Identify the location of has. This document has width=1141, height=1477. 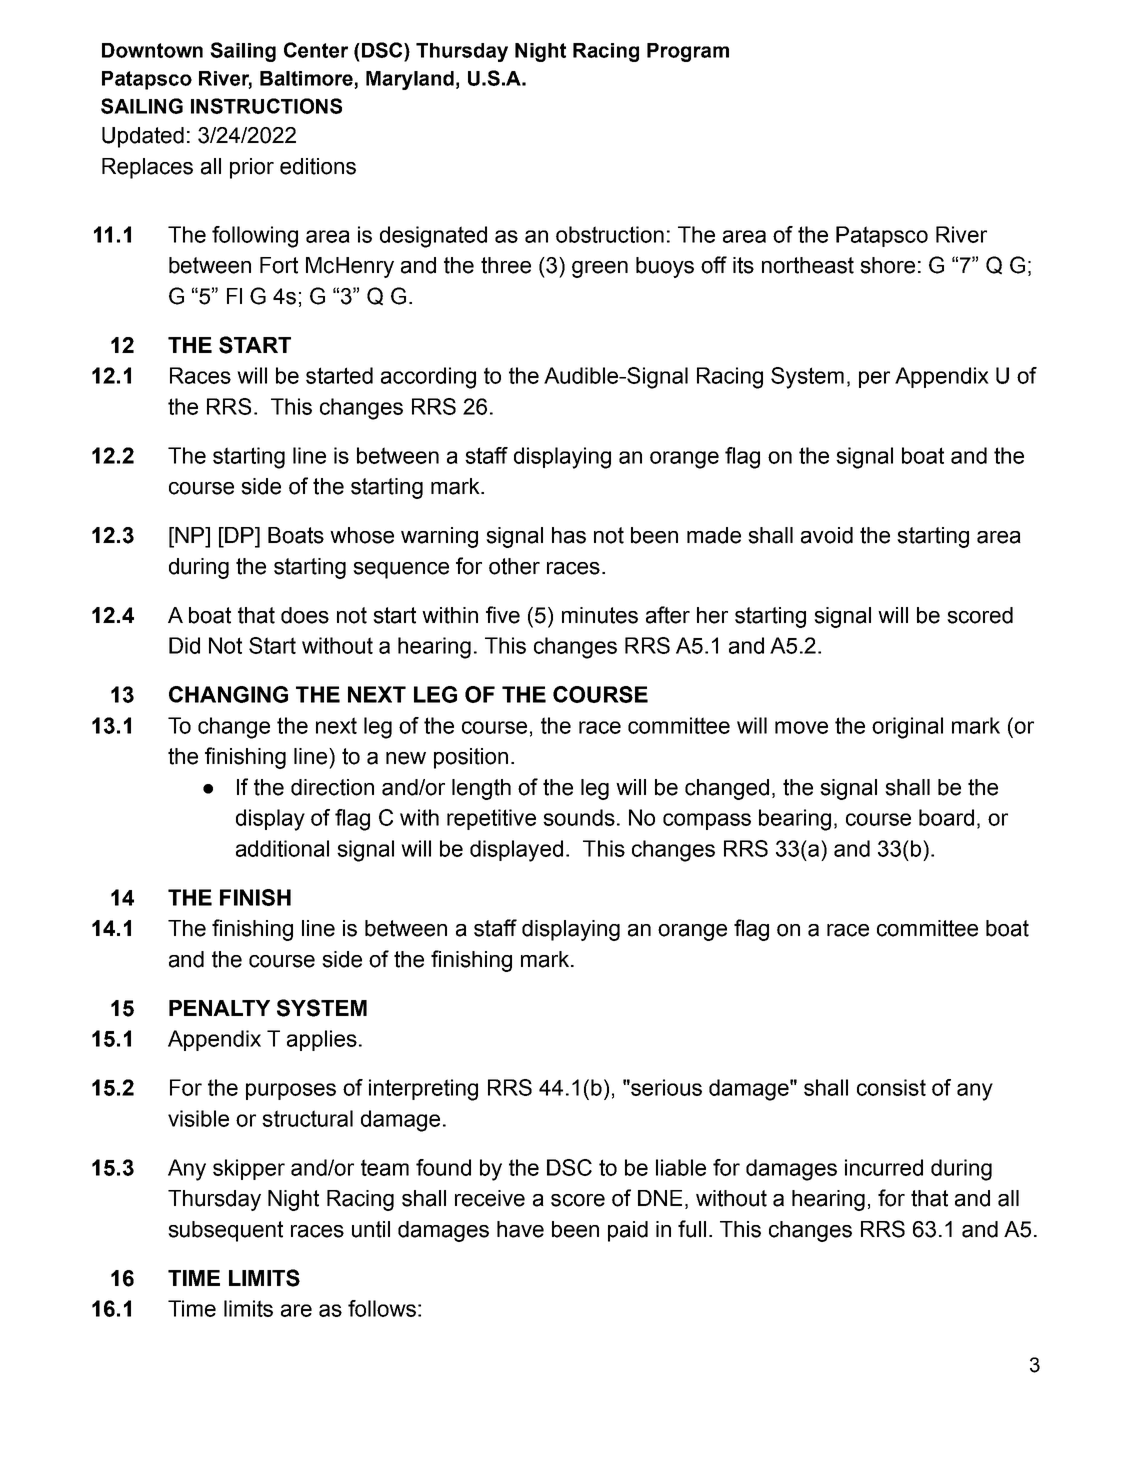
(569, 535).
